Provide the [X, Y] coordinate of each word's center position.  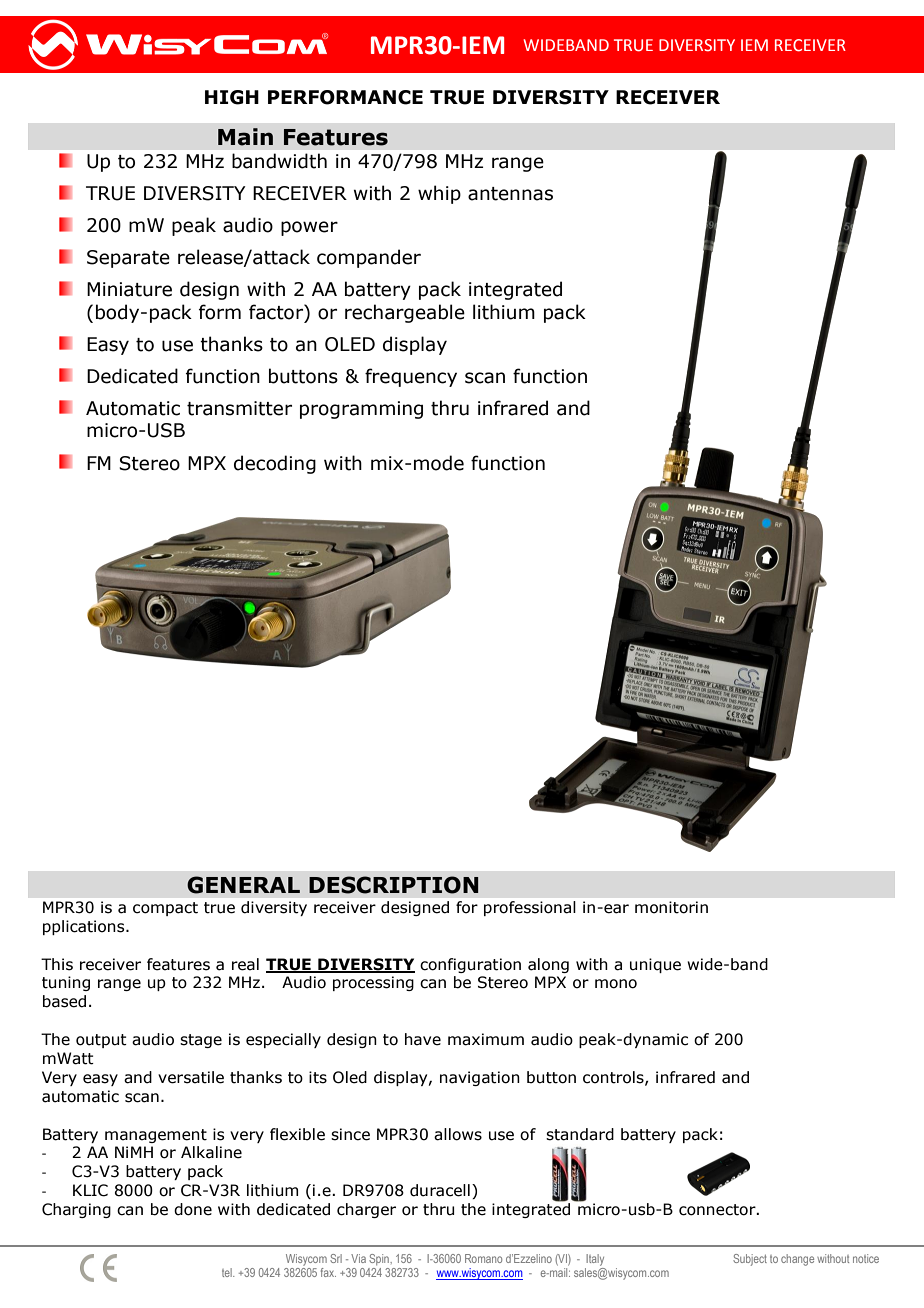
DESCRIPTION [393, 885]
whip [439, 194]
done [193, 1209]
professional [530, 908]
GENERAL [243, 885]
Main [245, 137]
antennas [510, 194]
